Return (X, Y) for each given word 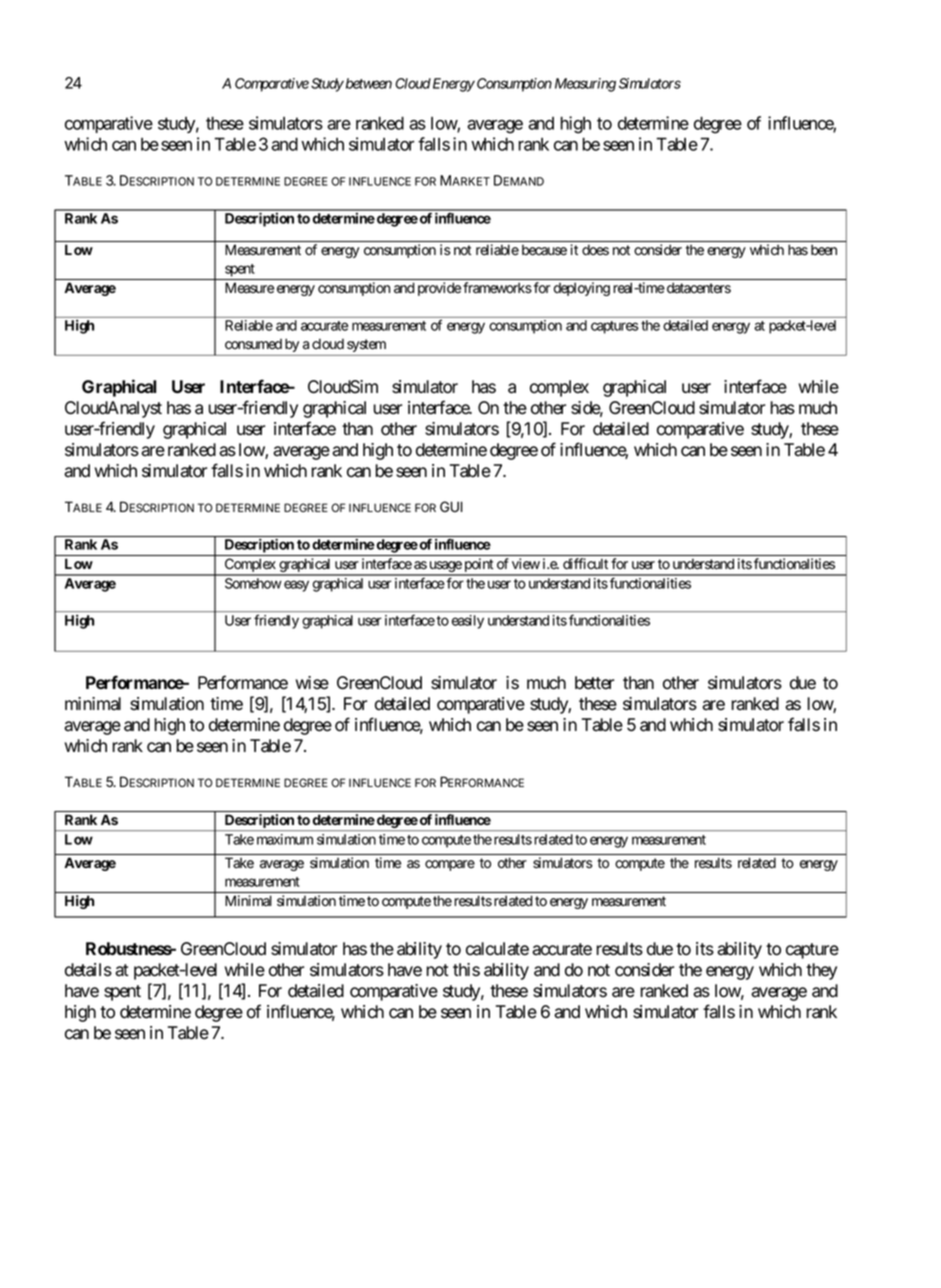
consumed (253, 344)
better (594, 683)
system (366, 345)
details (88, 970)
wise (312, 683)
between (367, 83)
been (824, 250)
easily (468, 622)
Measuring (585, 85)
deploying (582, 289)
